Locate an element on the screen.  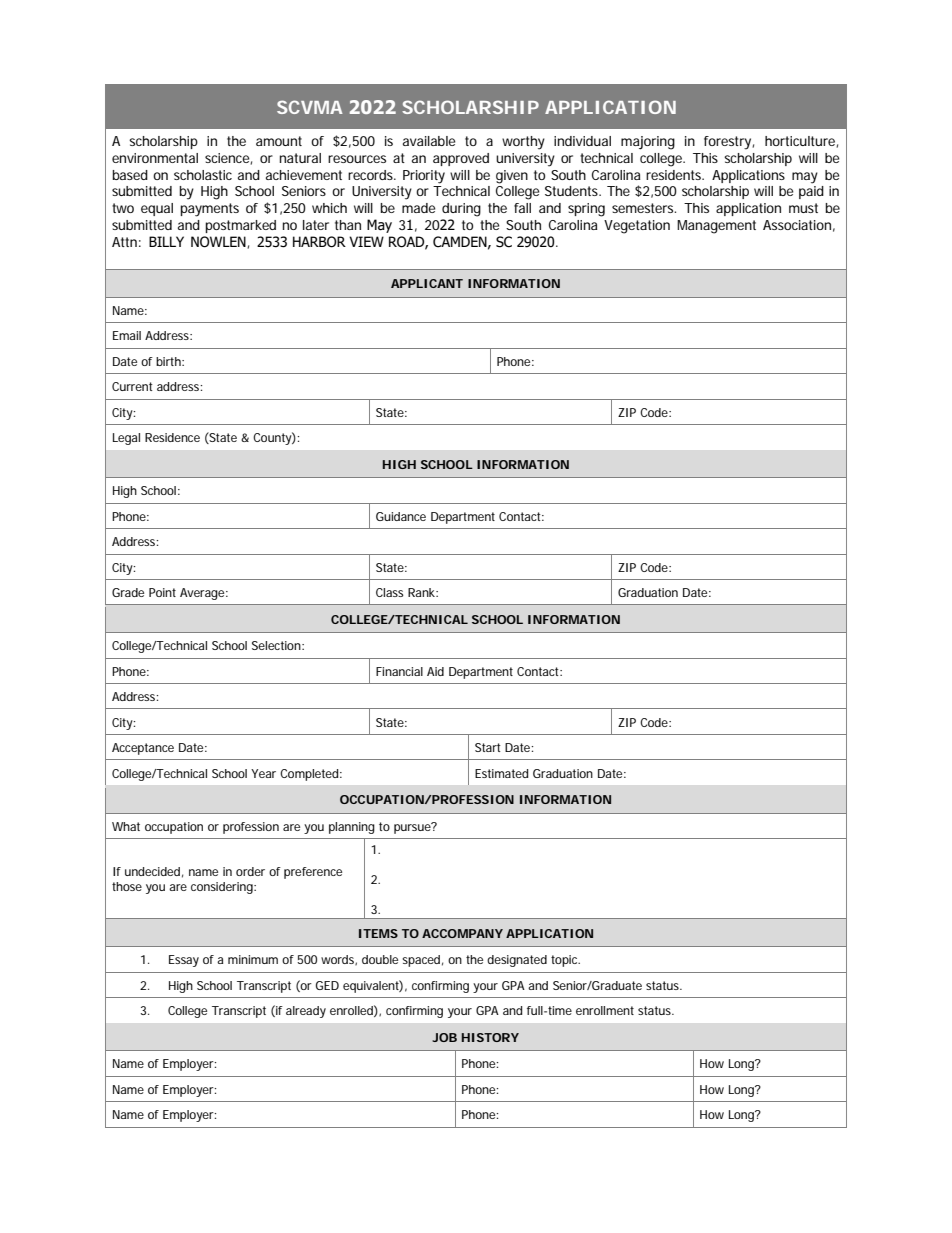
Guidance is located at coordinates (401, 516).
